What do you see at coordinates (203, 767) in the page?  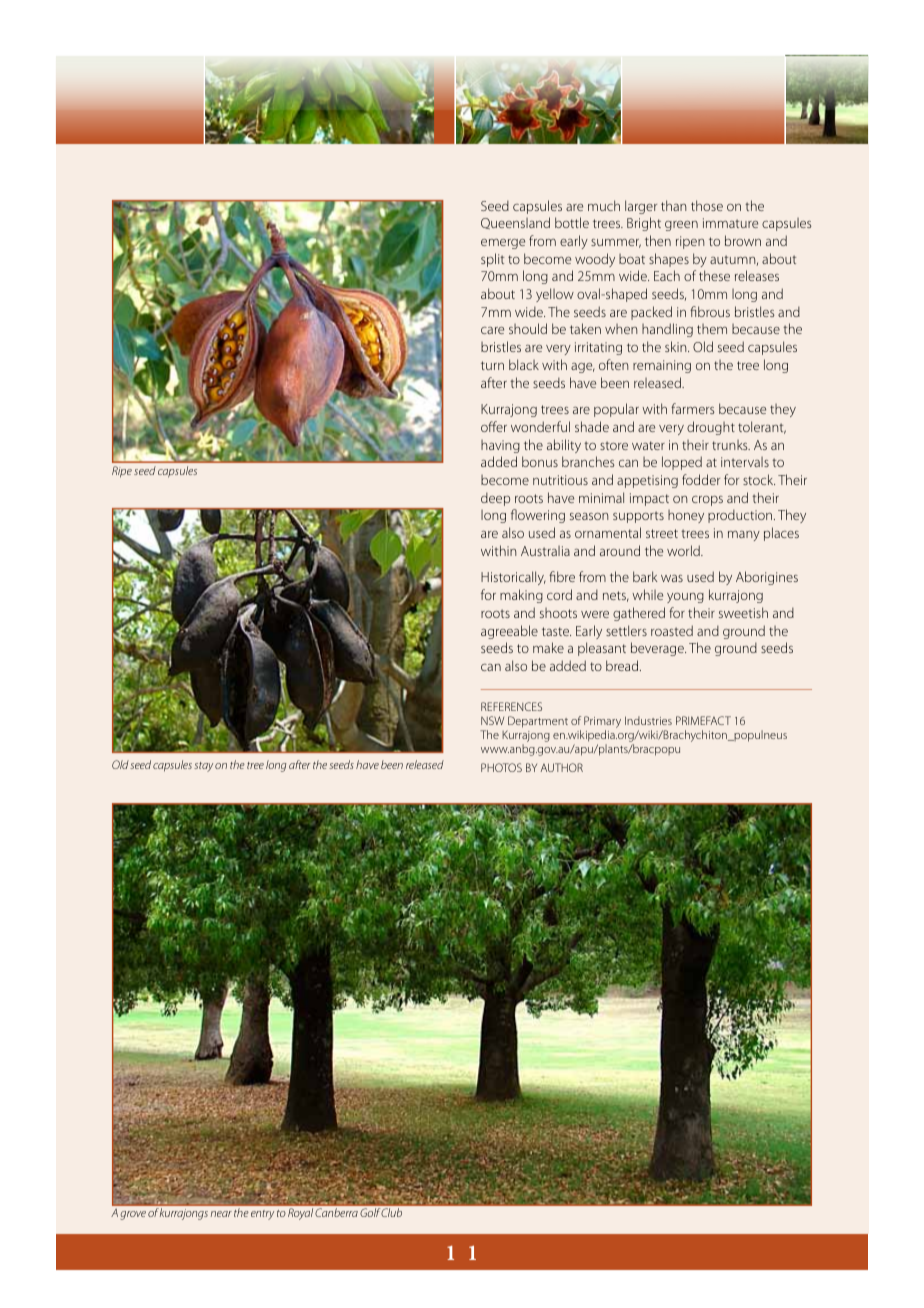 I see `stay` at bounding box center [203, 767].
